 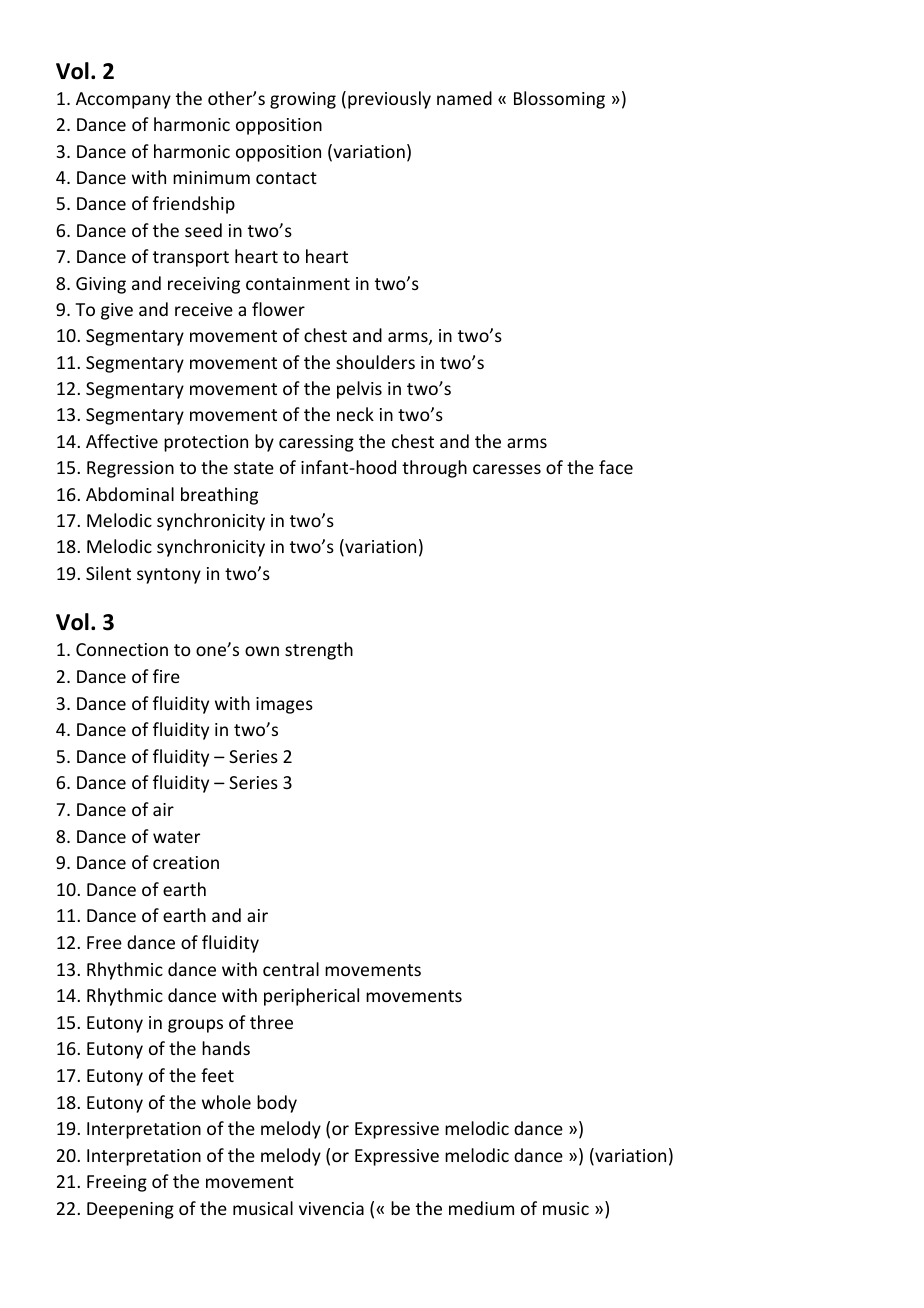 I want to click on creation, so click(x=186, y=862).
